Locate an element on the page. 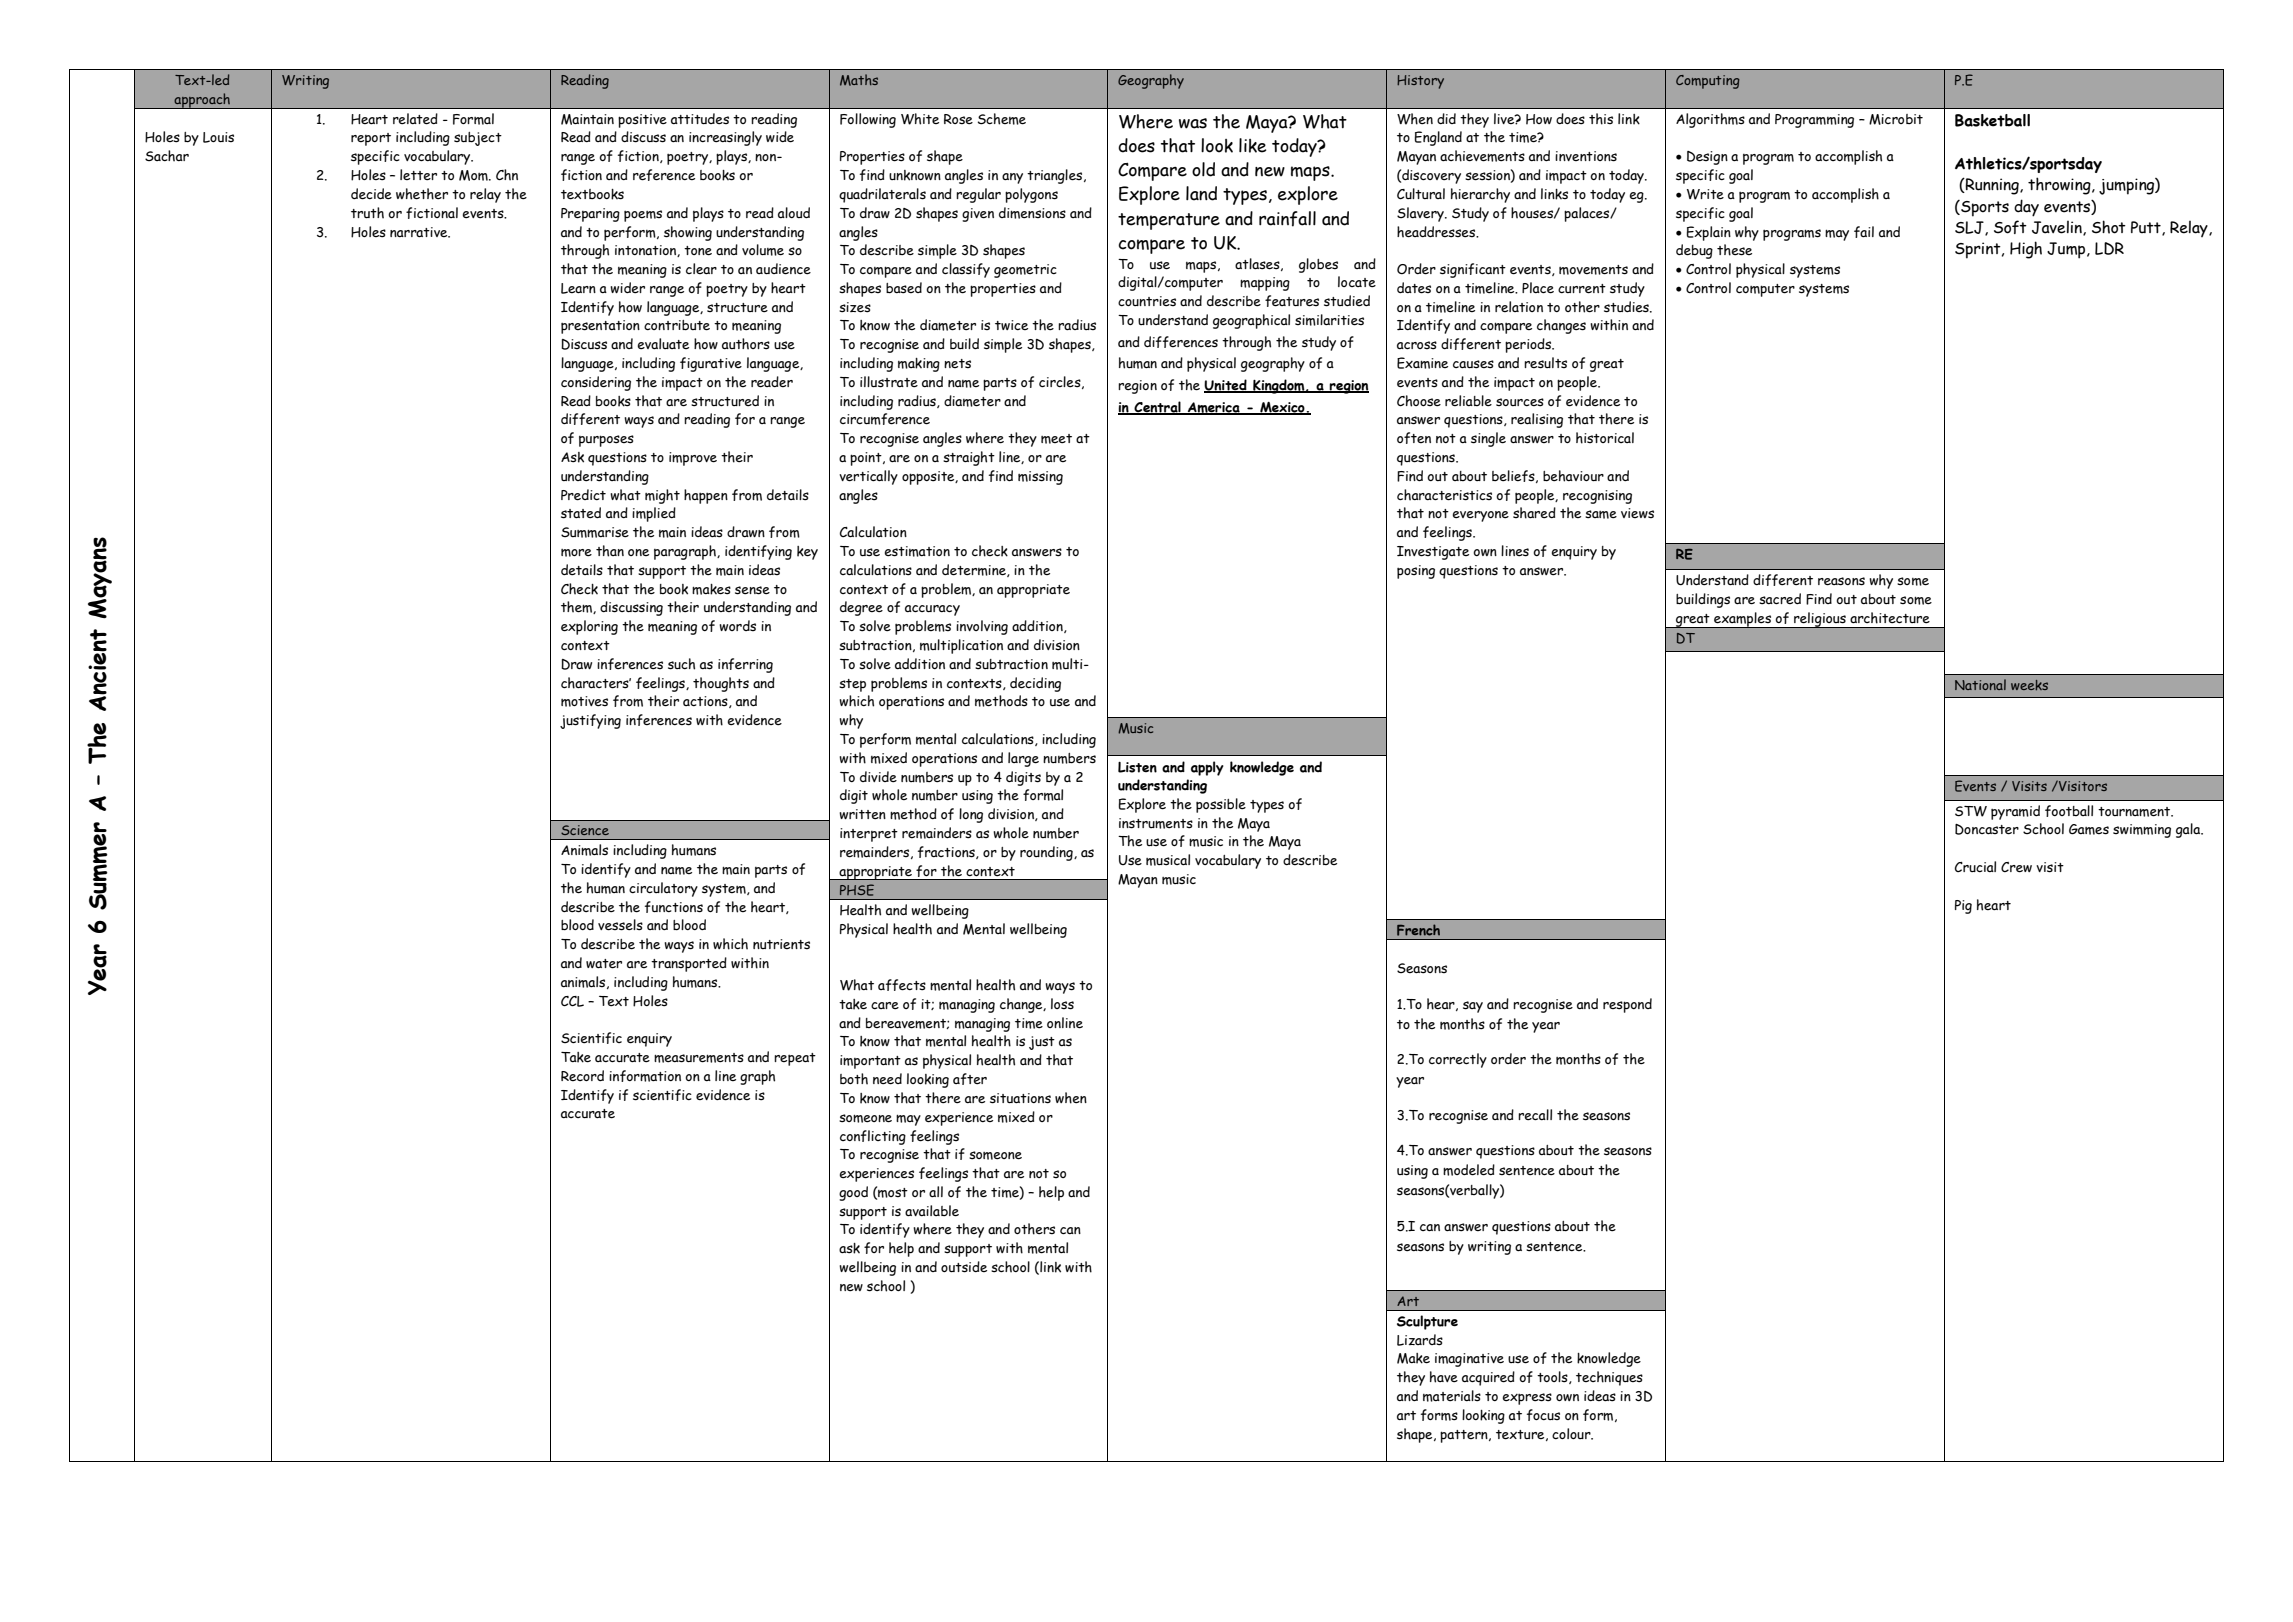 The height and width of the document is (1622, 2293). outside is located at coordinates (964, 1267).
